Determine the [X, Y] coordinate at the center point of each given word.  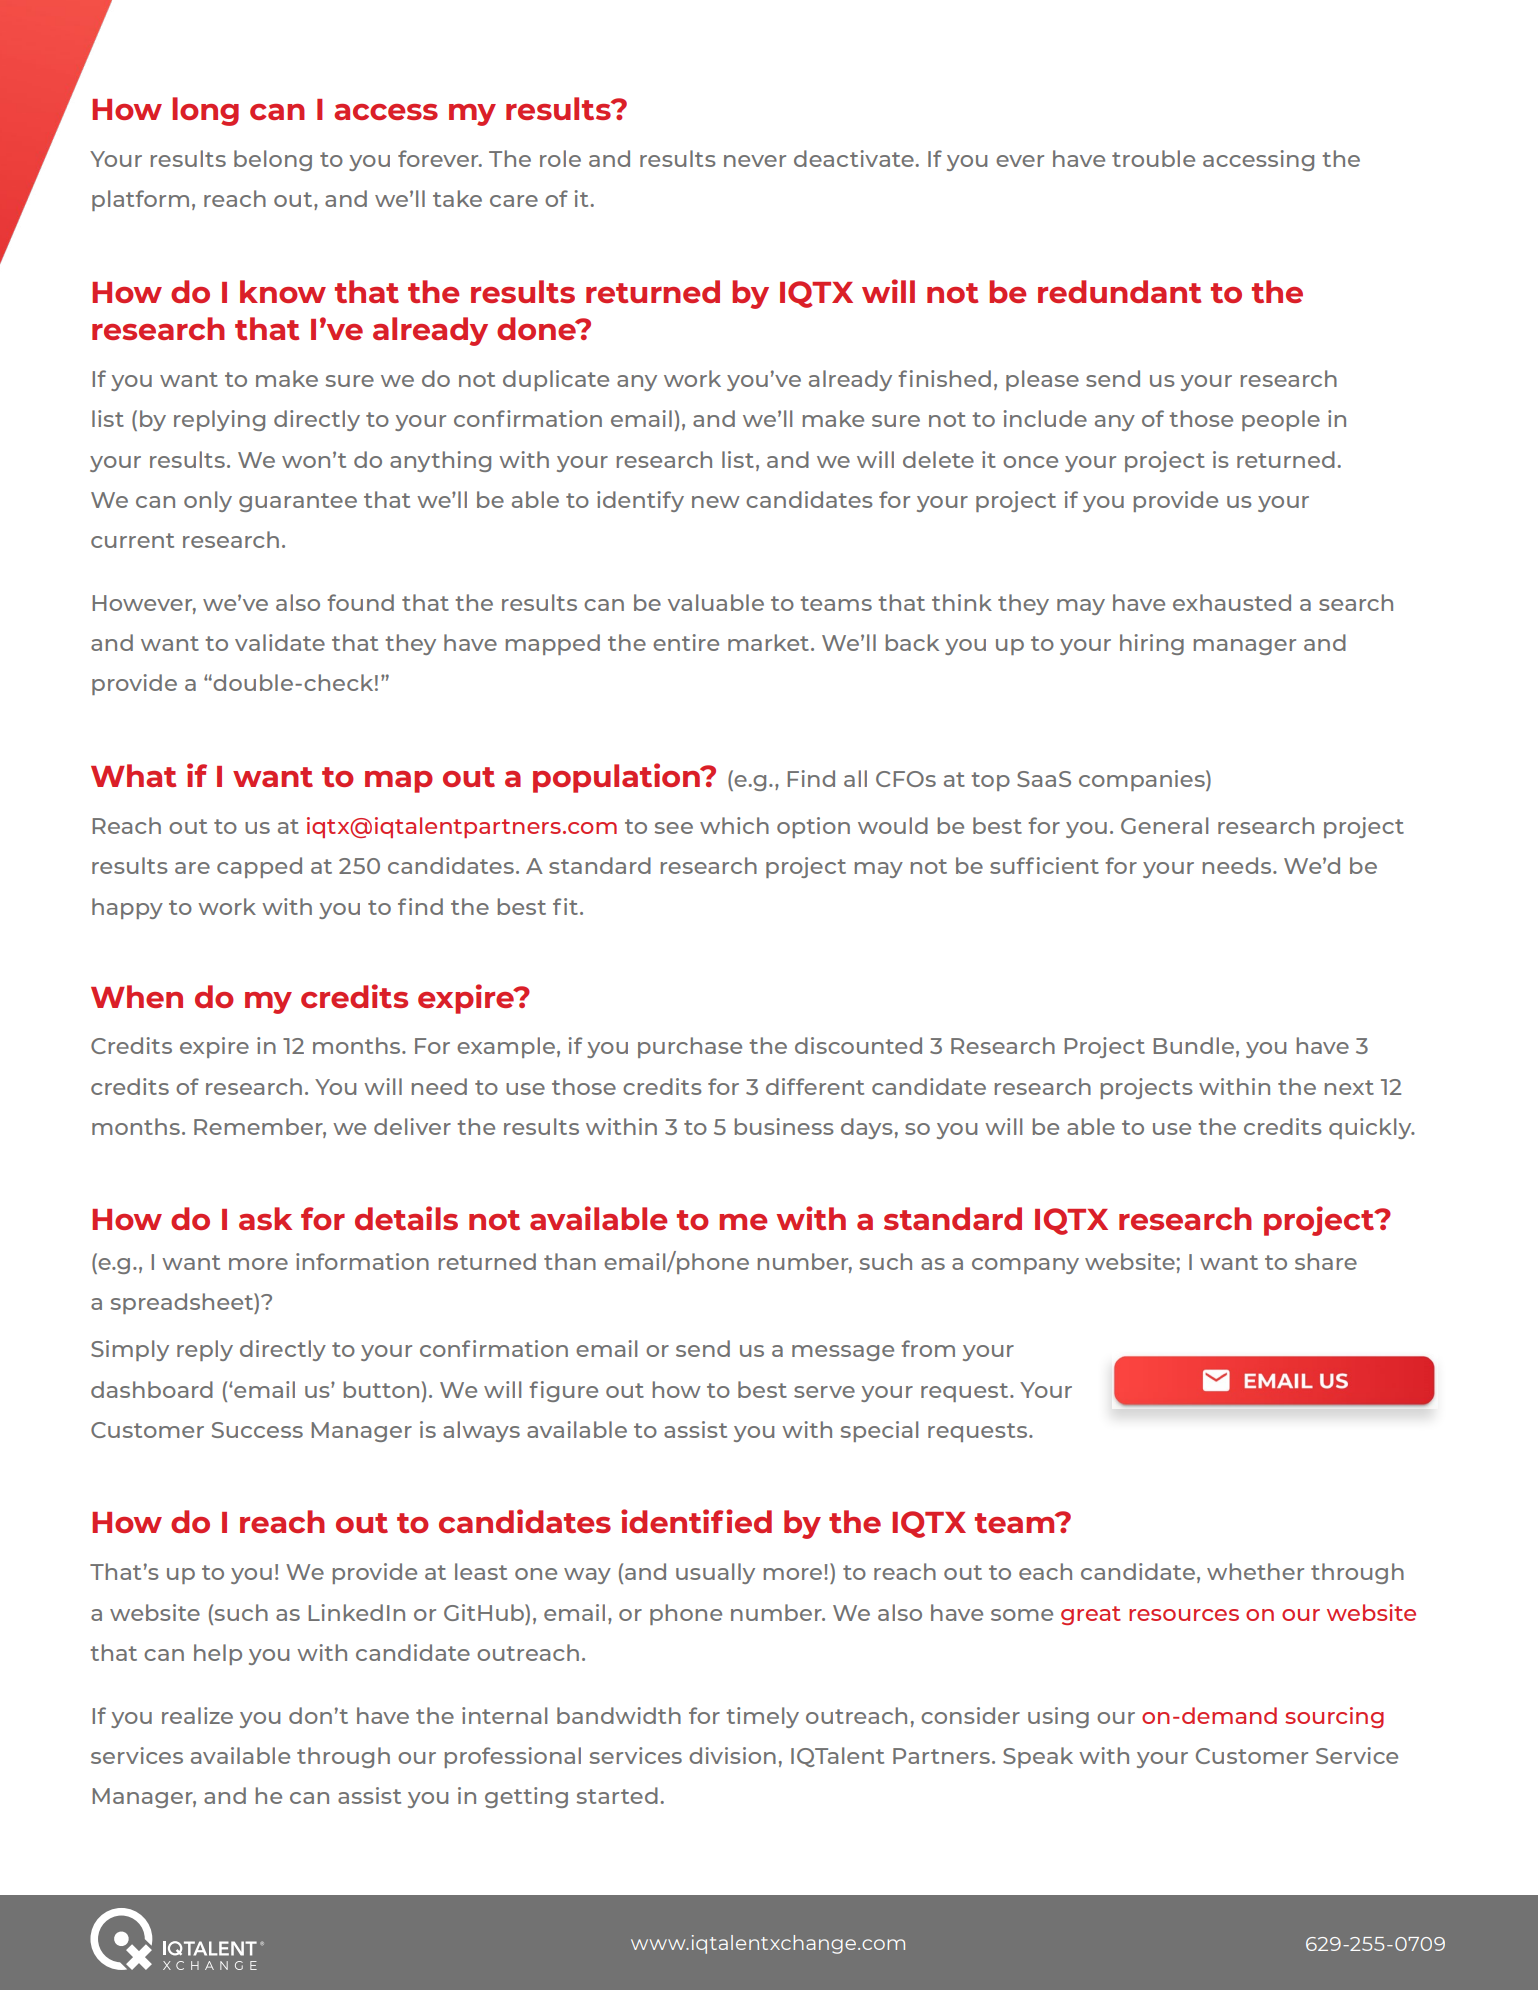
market [768, 642]
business [784, 1126]
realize [197, 1715]
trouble [1153, 158]
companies [1143, 780]
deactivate [854, 158]
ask [265, 1218]
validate [280, 642]
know [283, 291]
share [1326, 1261]
